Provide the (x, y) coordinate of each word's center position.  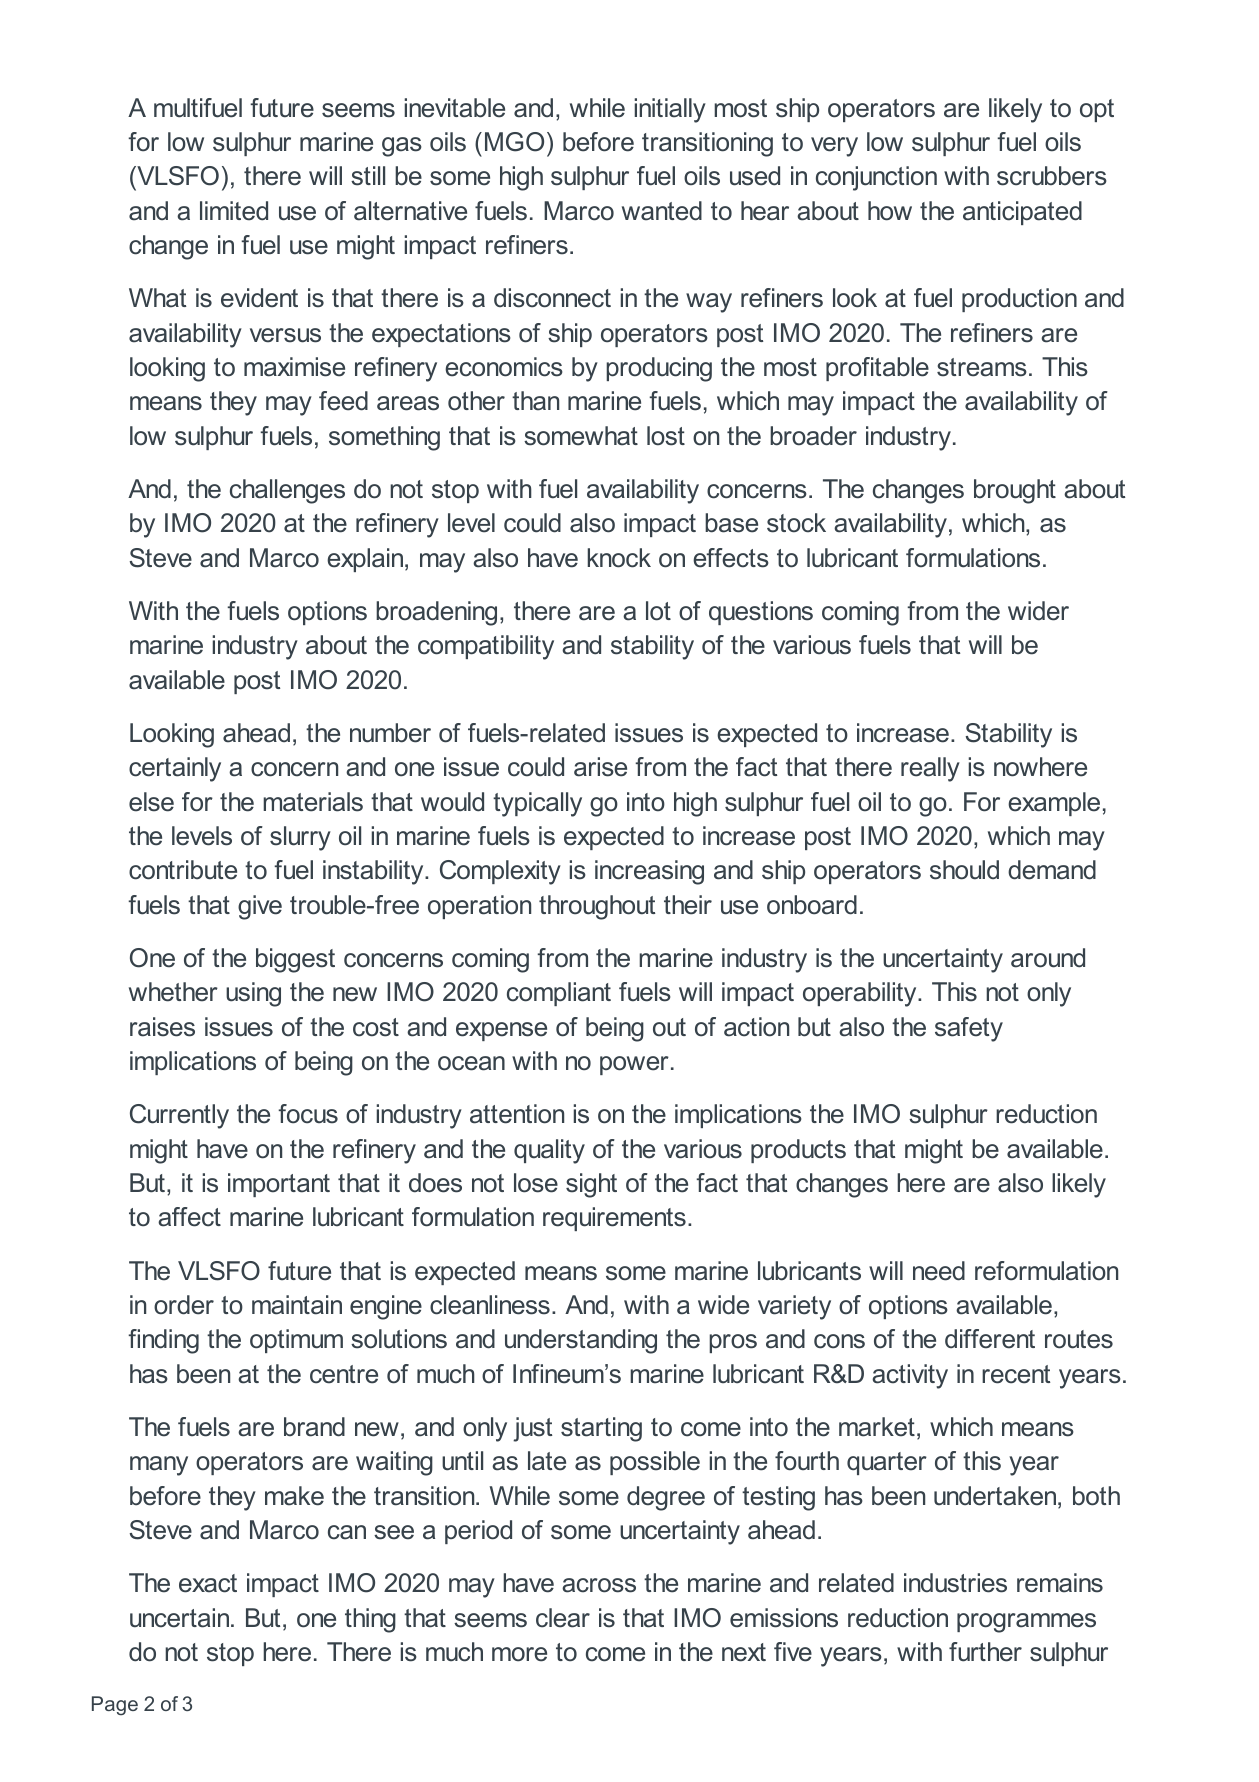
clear (563, 1618)
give (260, 907)
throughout (597, 907)
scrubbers (1052, 176)
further (985, 1652)
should (964, 870)
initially (670, 110)
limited (234, 211)
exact (208, 1583)
